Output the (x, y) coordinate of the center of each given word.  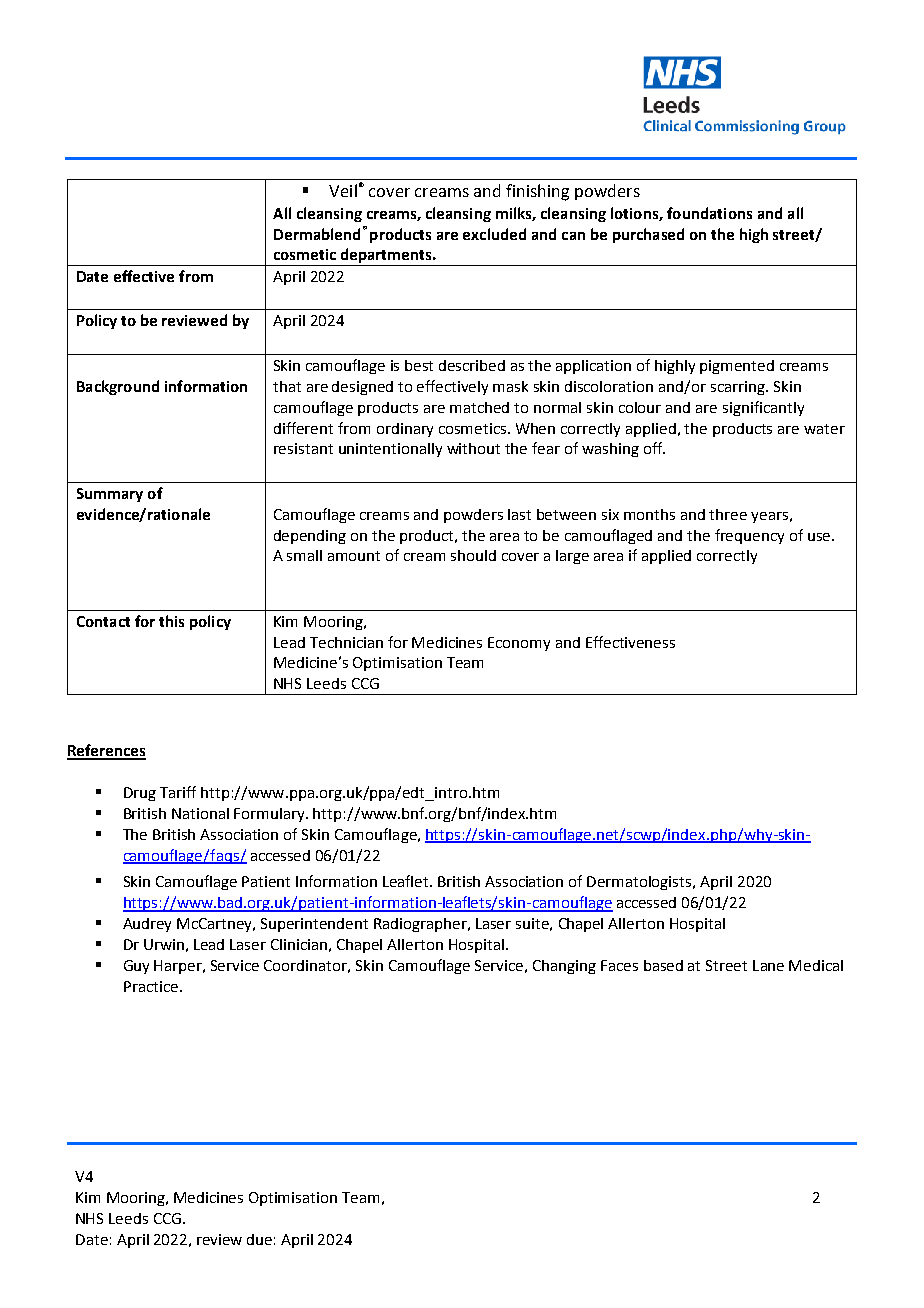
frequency (749, 536)
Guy (136, 967)
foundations (709, 213)
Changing (564, 967)
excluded (494, 234)
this (171, 621)
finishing (537, 192)
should (473, 555)
